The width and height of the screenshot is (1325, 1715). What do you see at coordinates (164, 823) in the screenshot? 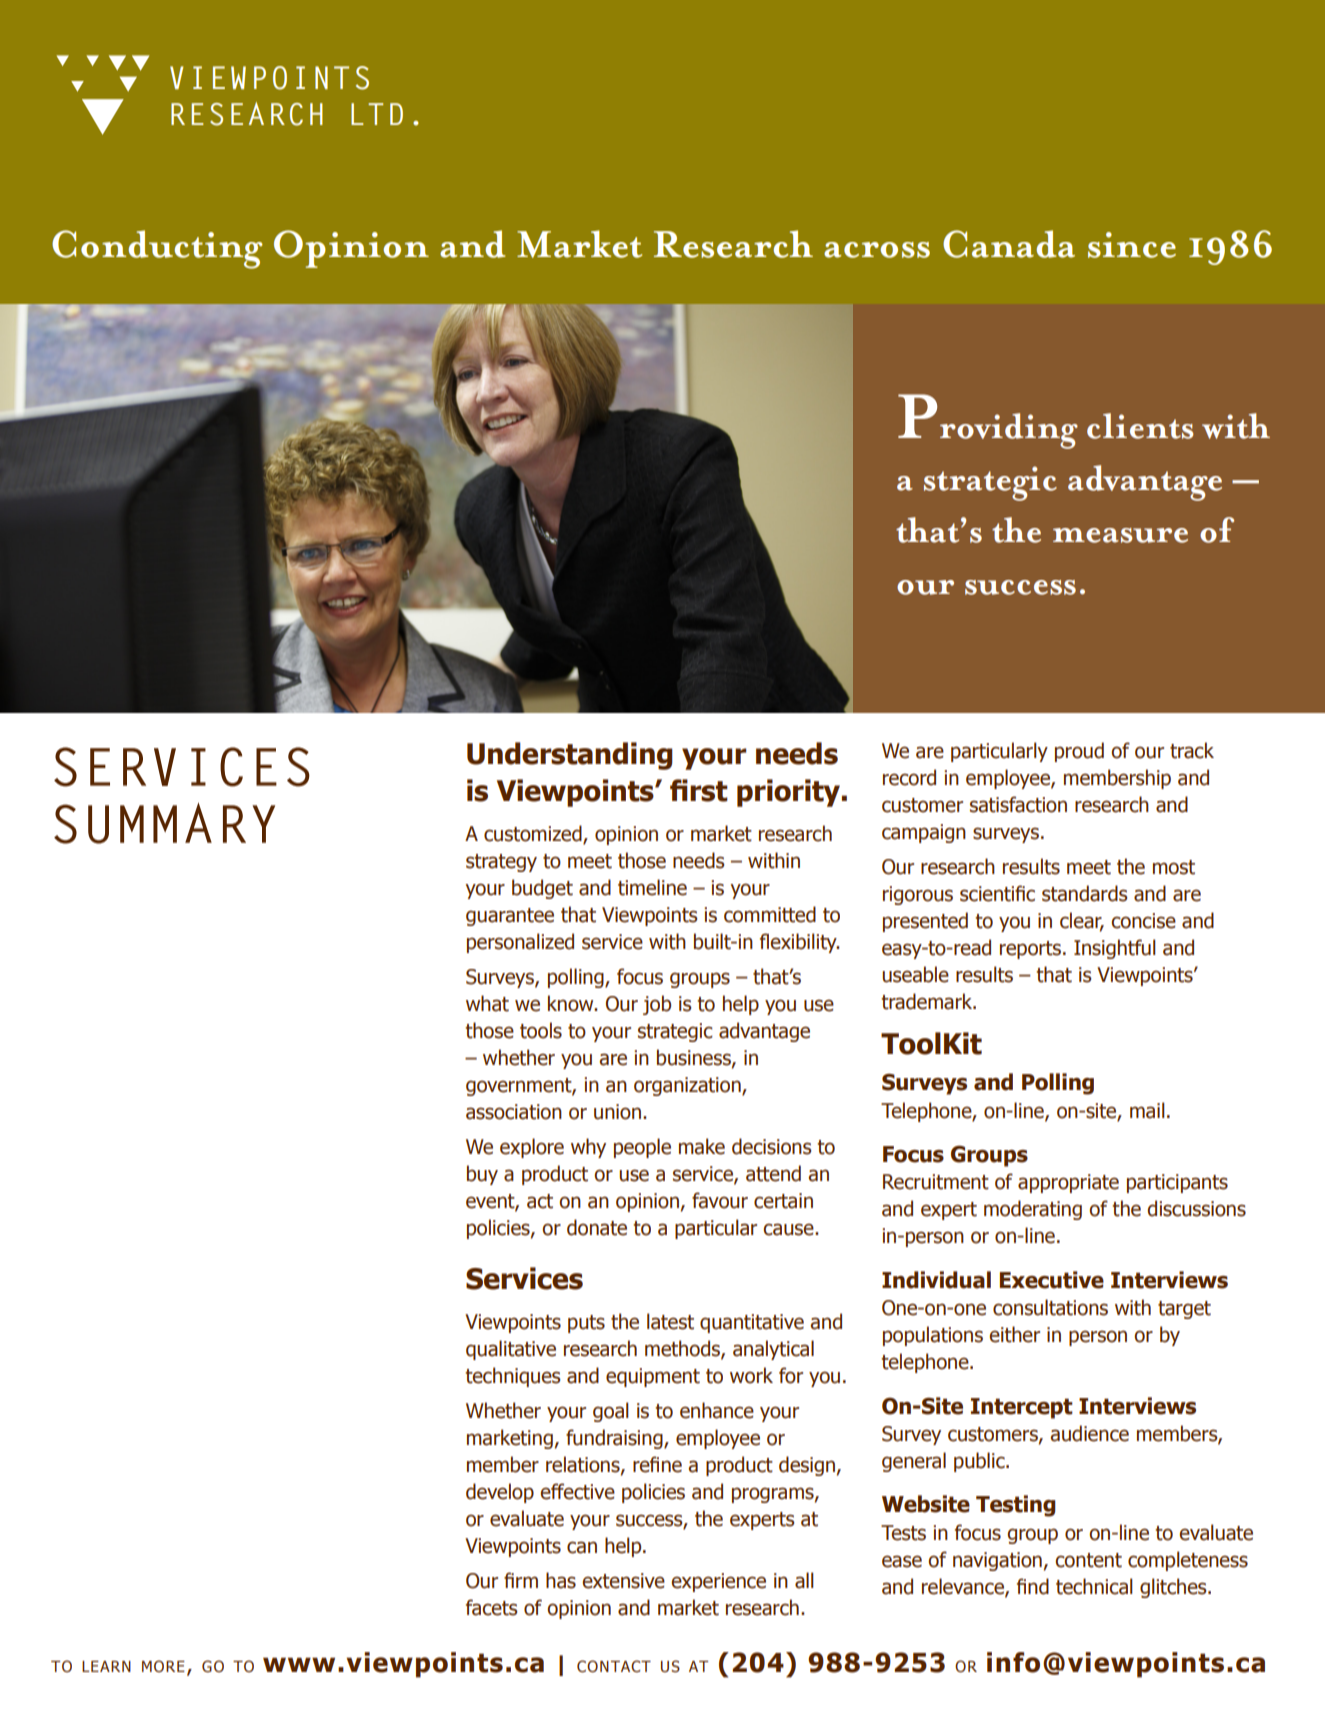
I see `SUMMARY` at bounding box center [164, 823].
